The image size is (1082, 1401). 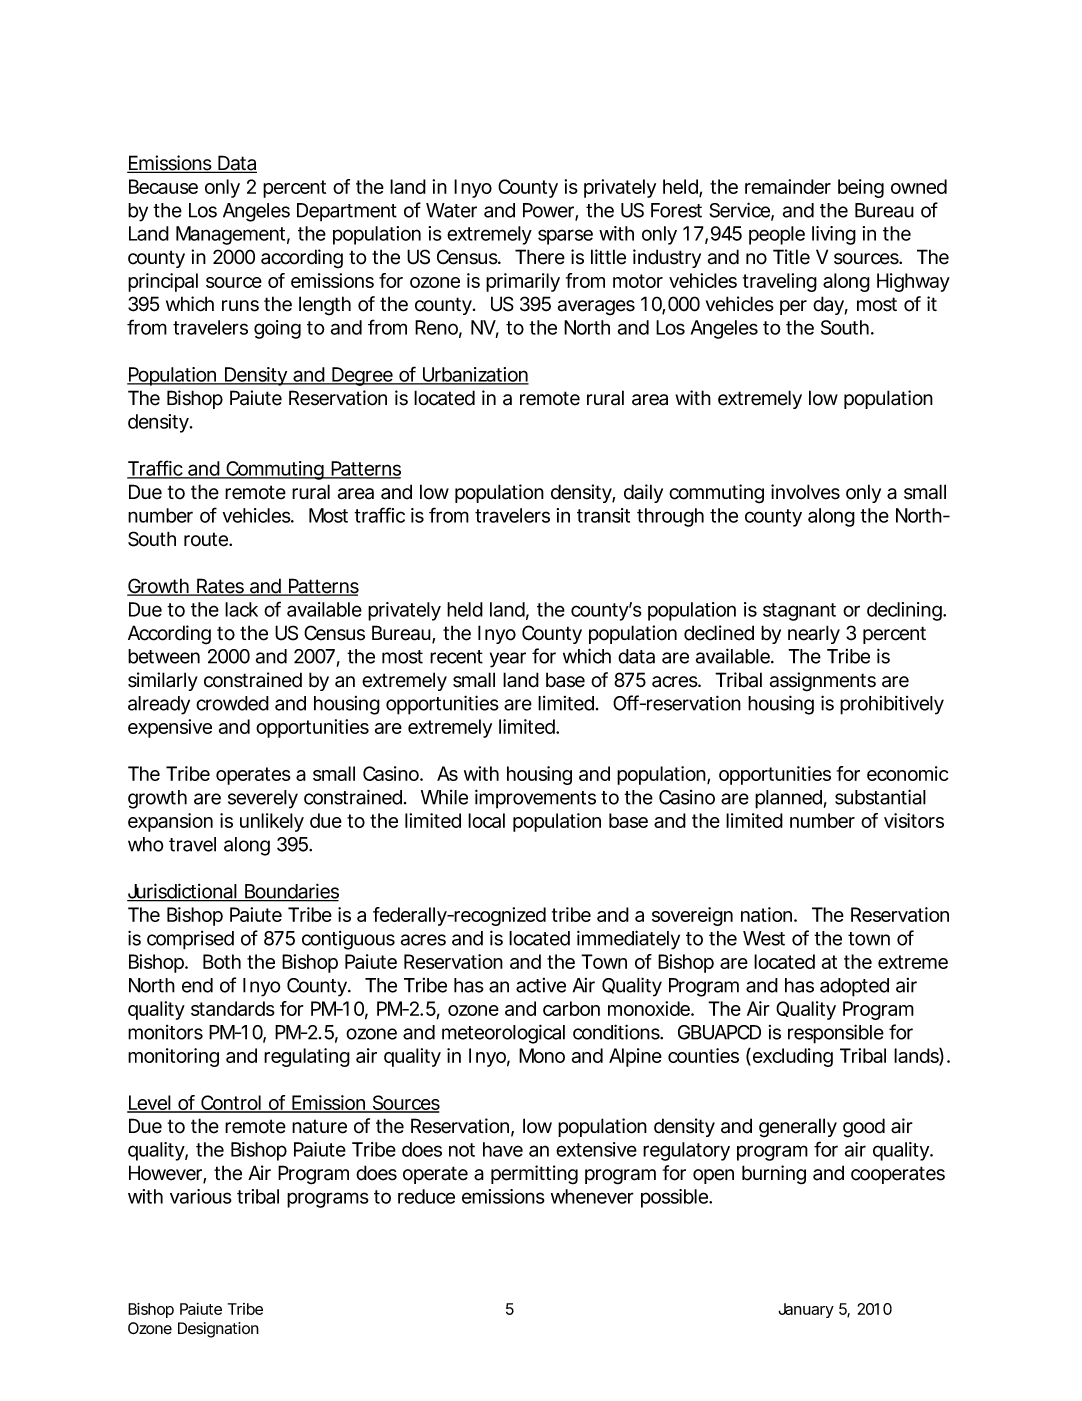 What do you see at coordinates (592, 1196) in the document?
I see `whenever` at bounding box center [592, 1196].
